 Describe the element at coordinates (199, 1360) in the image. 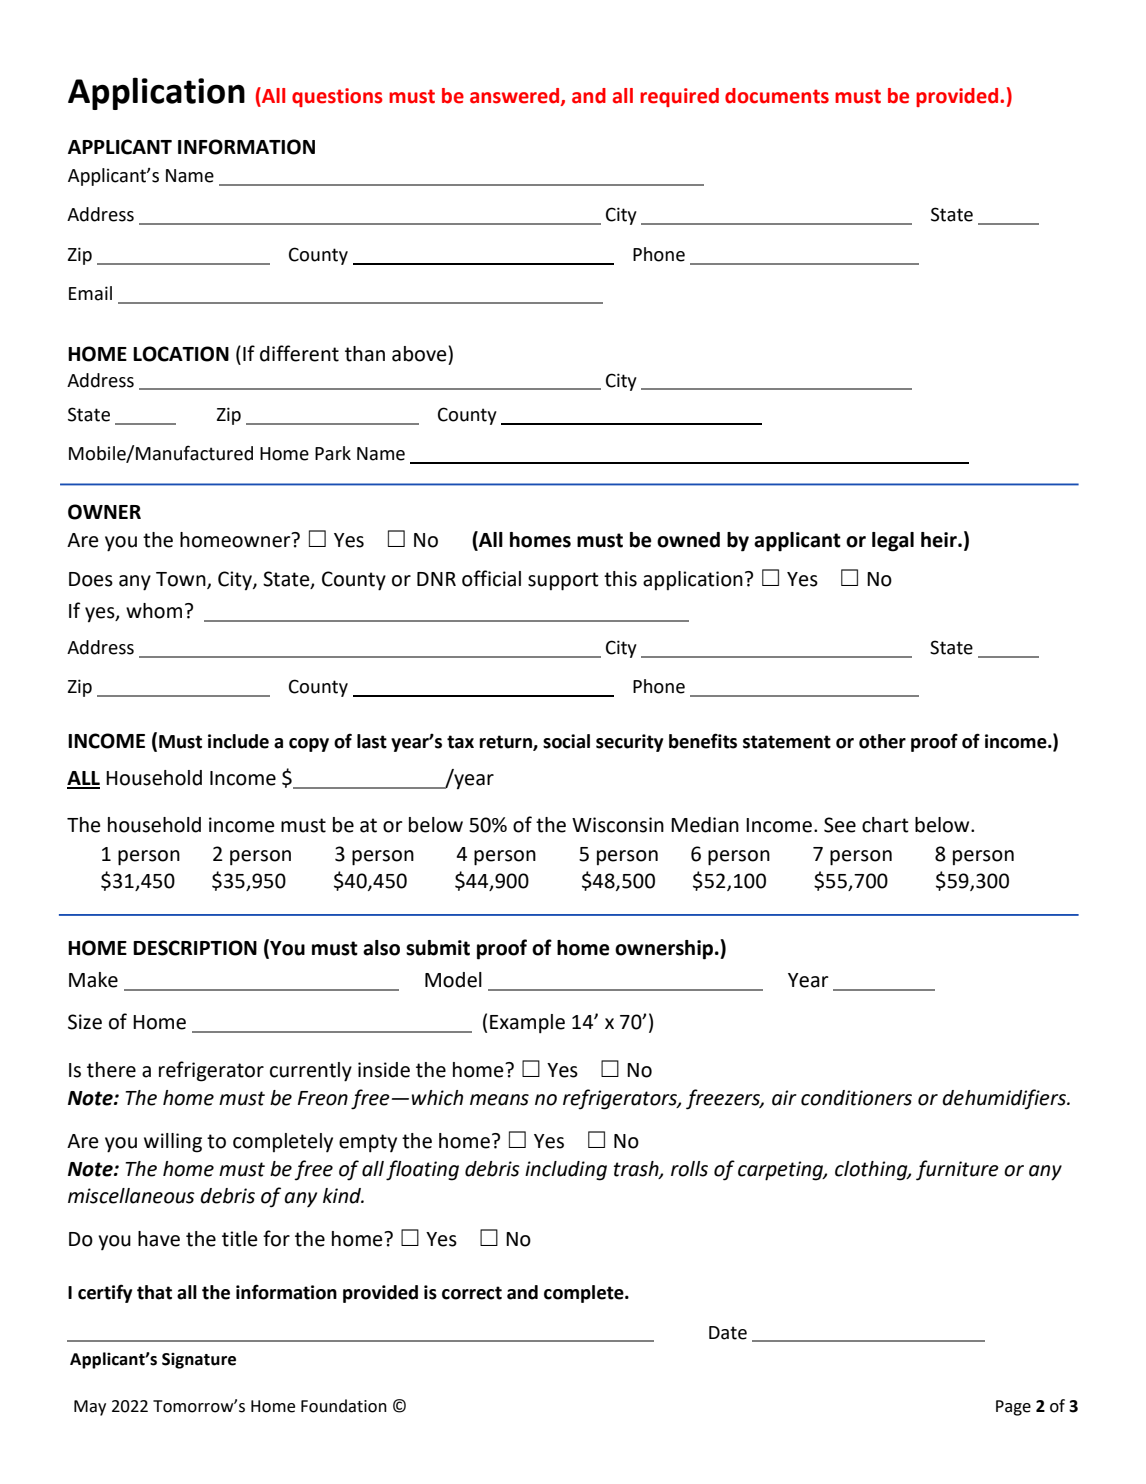

I see `Signature` at that location.
